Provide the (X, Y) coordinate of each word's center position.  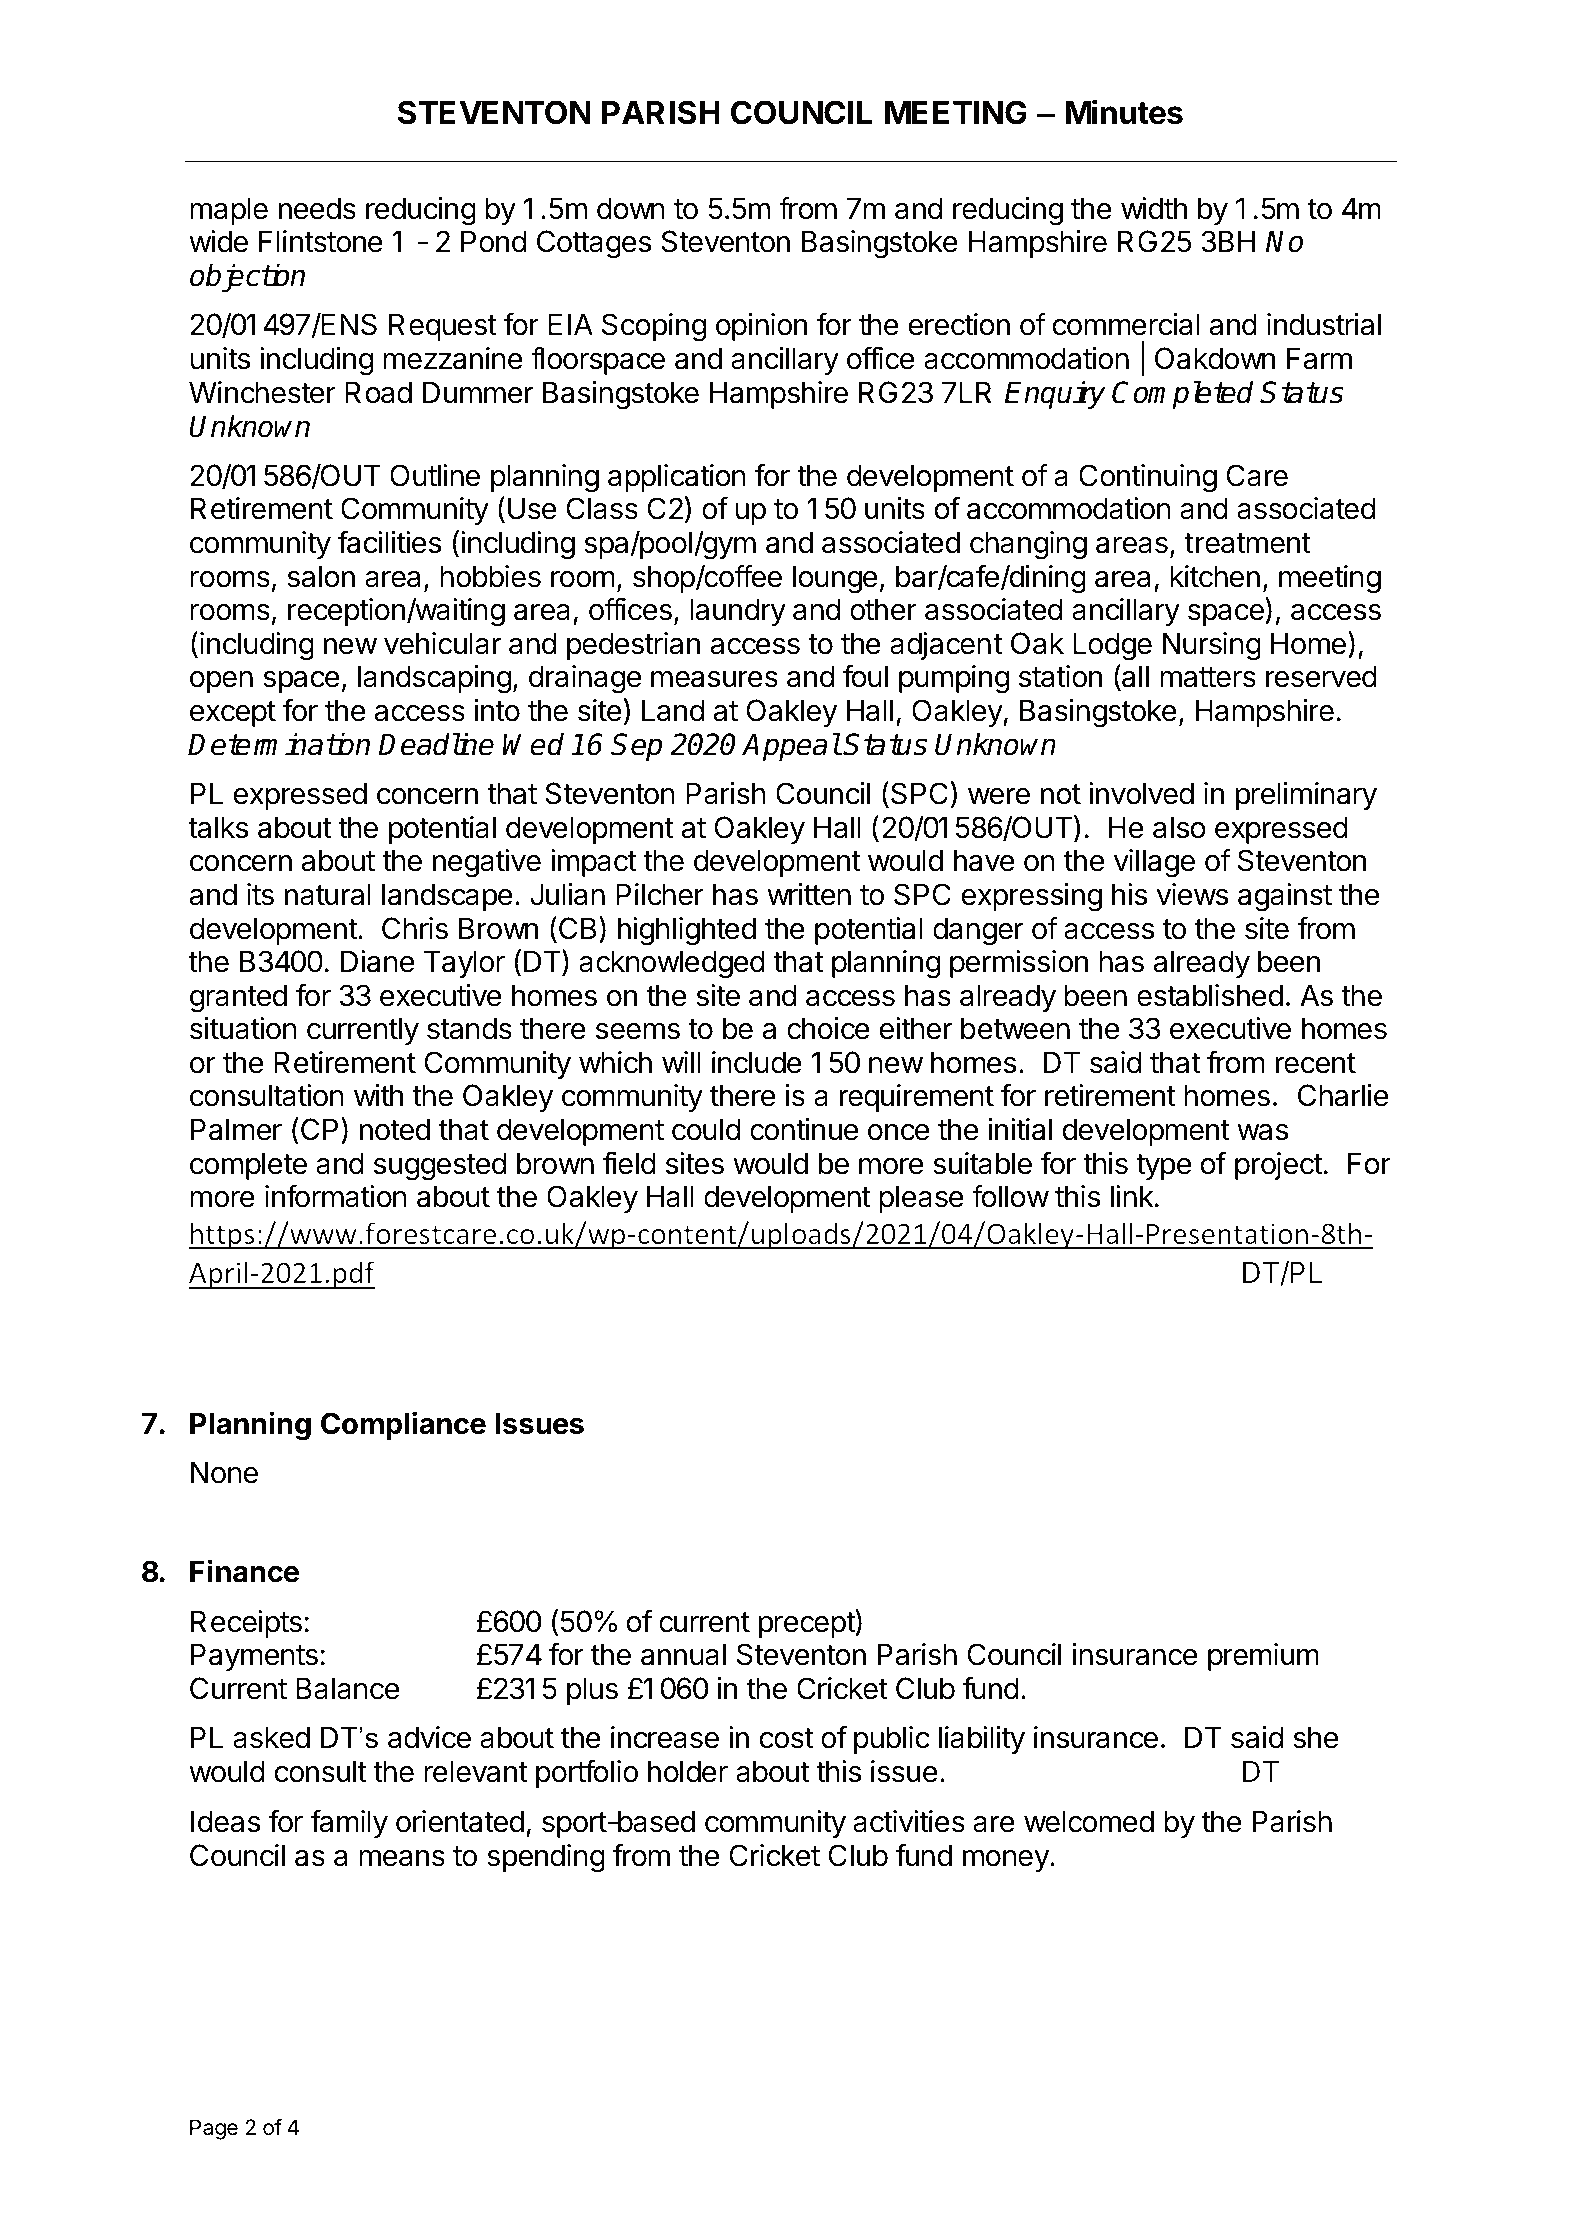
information (336, 1196)
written (809, 894)
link (1132, 1196)
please (921, 1199)
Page (214, 2129)
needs (317, 208)
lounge (835, 579)
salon (321, 576)
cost (786, 1738)
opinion (761, 327)
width (1154, 208)
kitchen (1215, 576)
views (1192, 894)
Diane (377, 961)
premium (1263, 1657)
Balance (347, 1688)
